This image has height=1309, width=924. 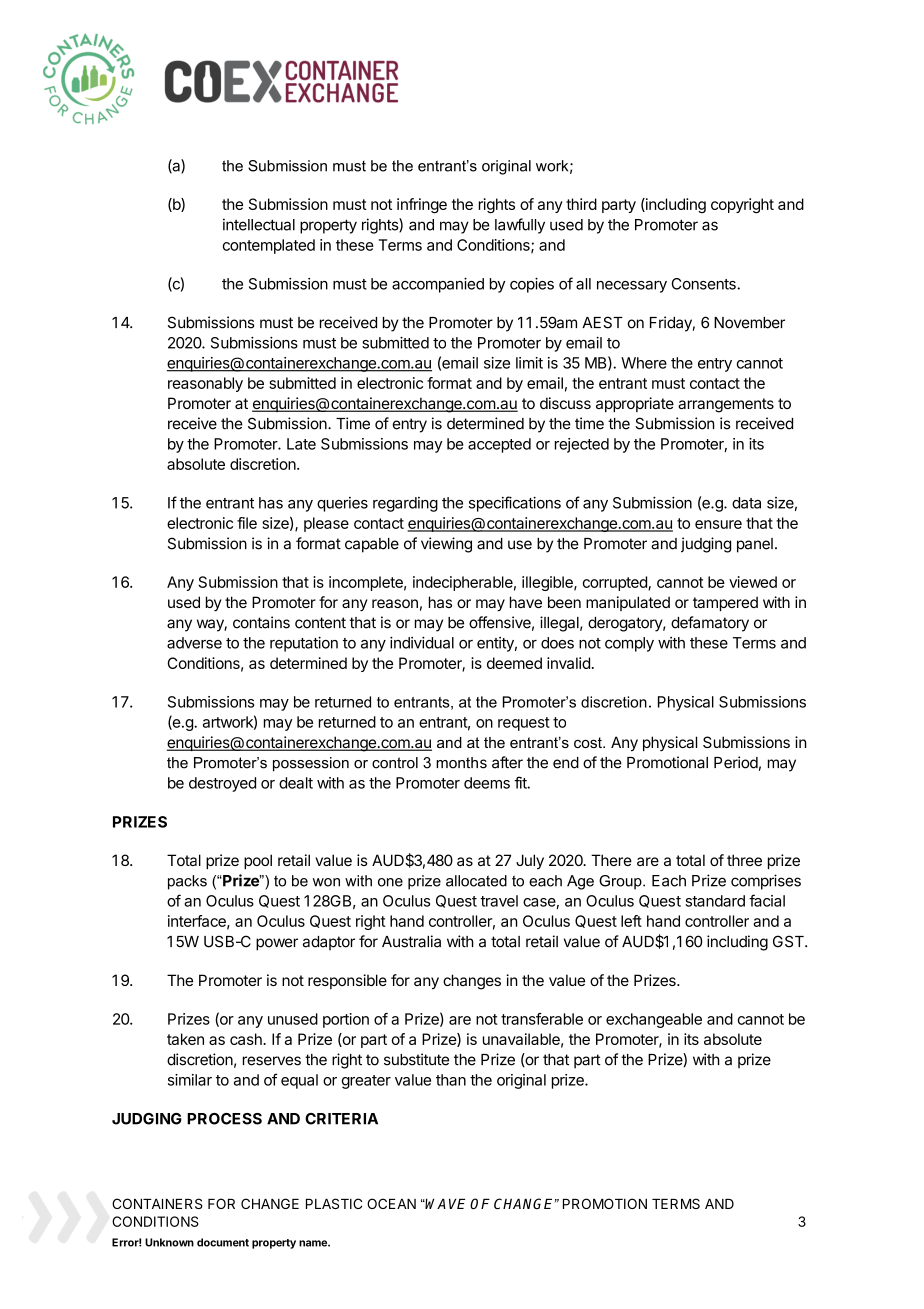 I want to click on lawfully, so click(x=520, y=226).
